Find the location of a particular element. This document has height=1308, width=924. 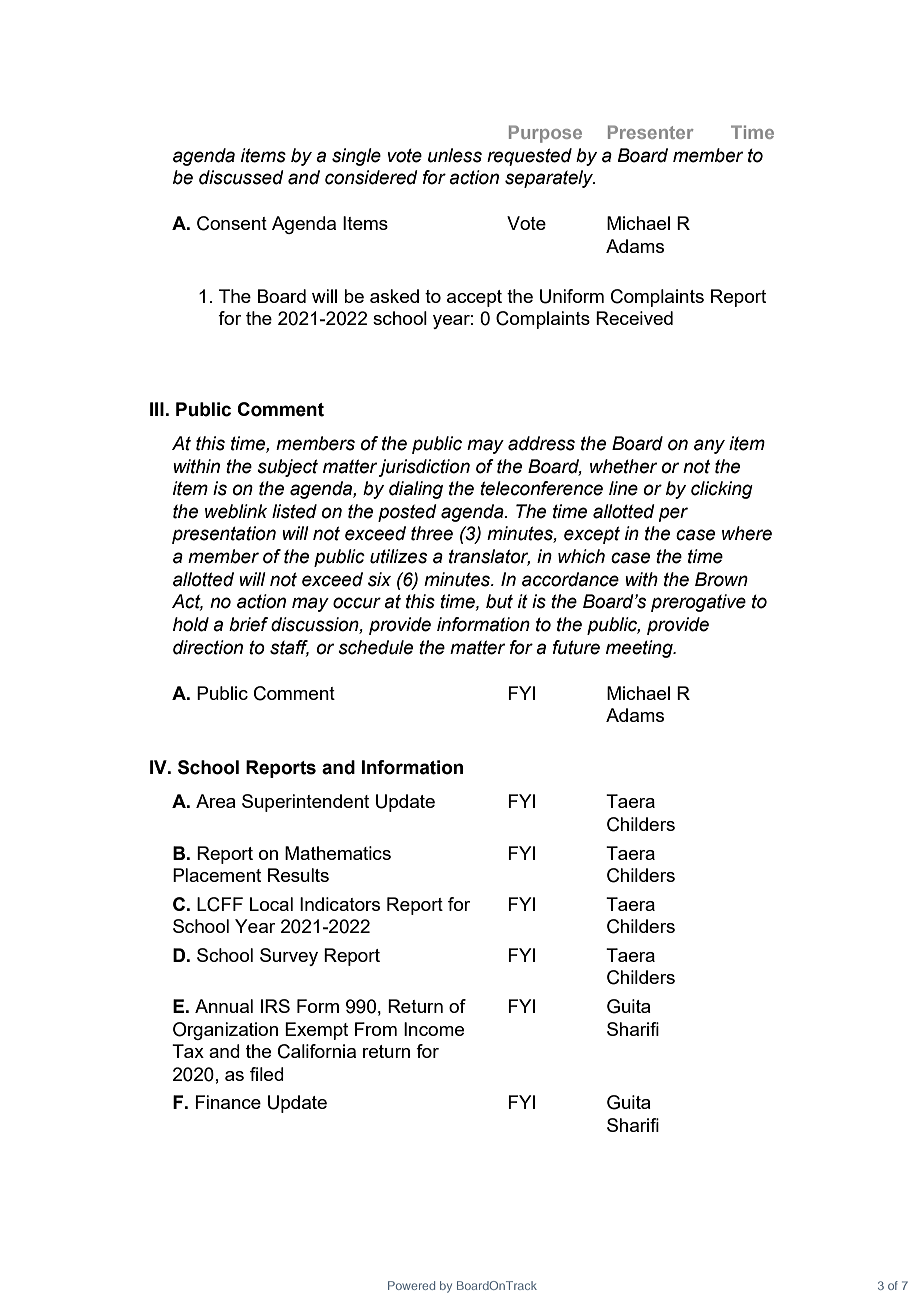

clicking is located at coordinates (722, 490).
